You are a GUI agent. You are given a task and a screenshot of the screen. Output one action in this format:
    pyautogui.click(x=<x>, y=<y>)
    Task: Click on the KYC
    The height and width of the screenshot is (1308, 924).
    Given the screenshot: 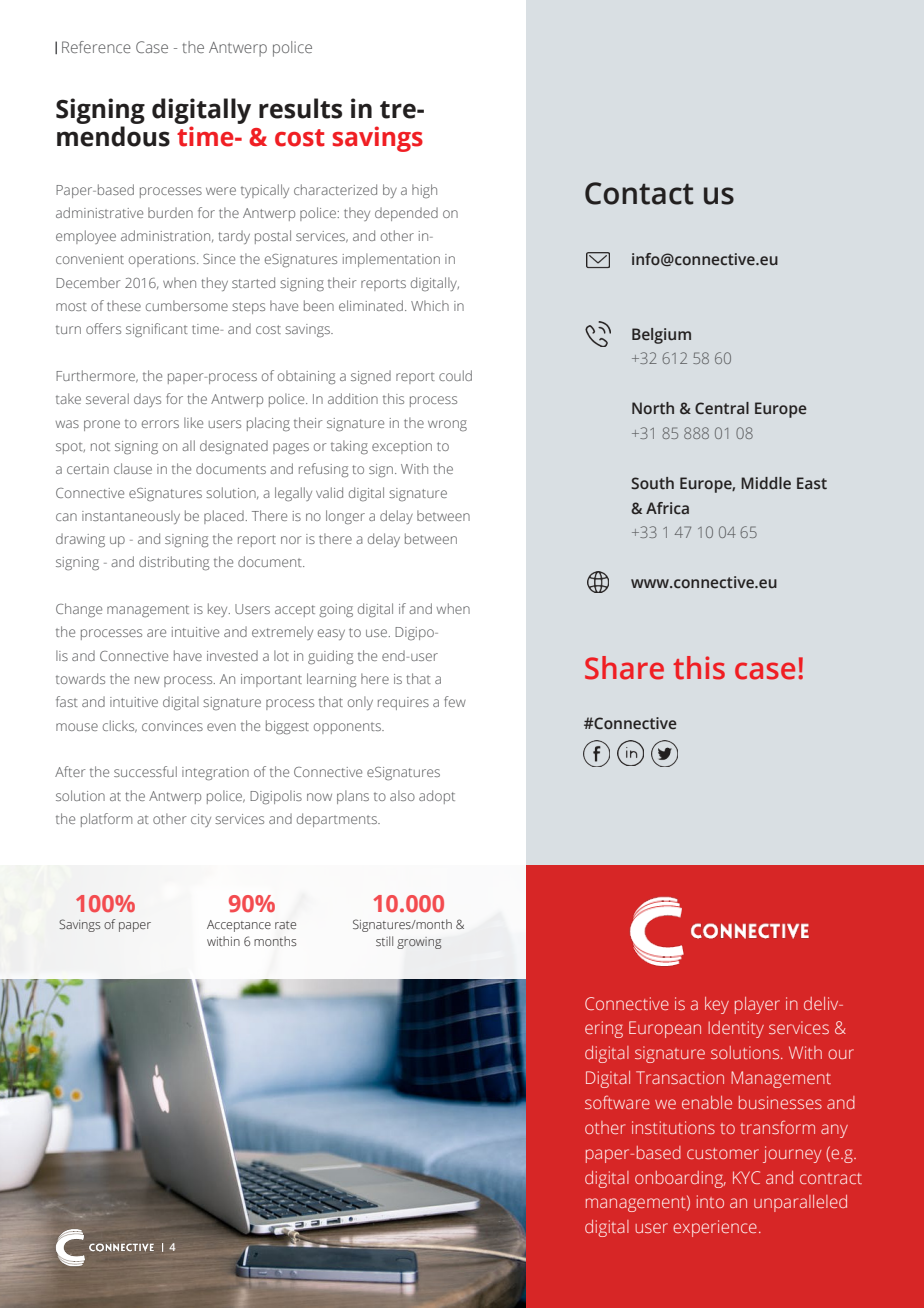 What is the action you would take?
    pyautogui.click(x=746, y=1177)
